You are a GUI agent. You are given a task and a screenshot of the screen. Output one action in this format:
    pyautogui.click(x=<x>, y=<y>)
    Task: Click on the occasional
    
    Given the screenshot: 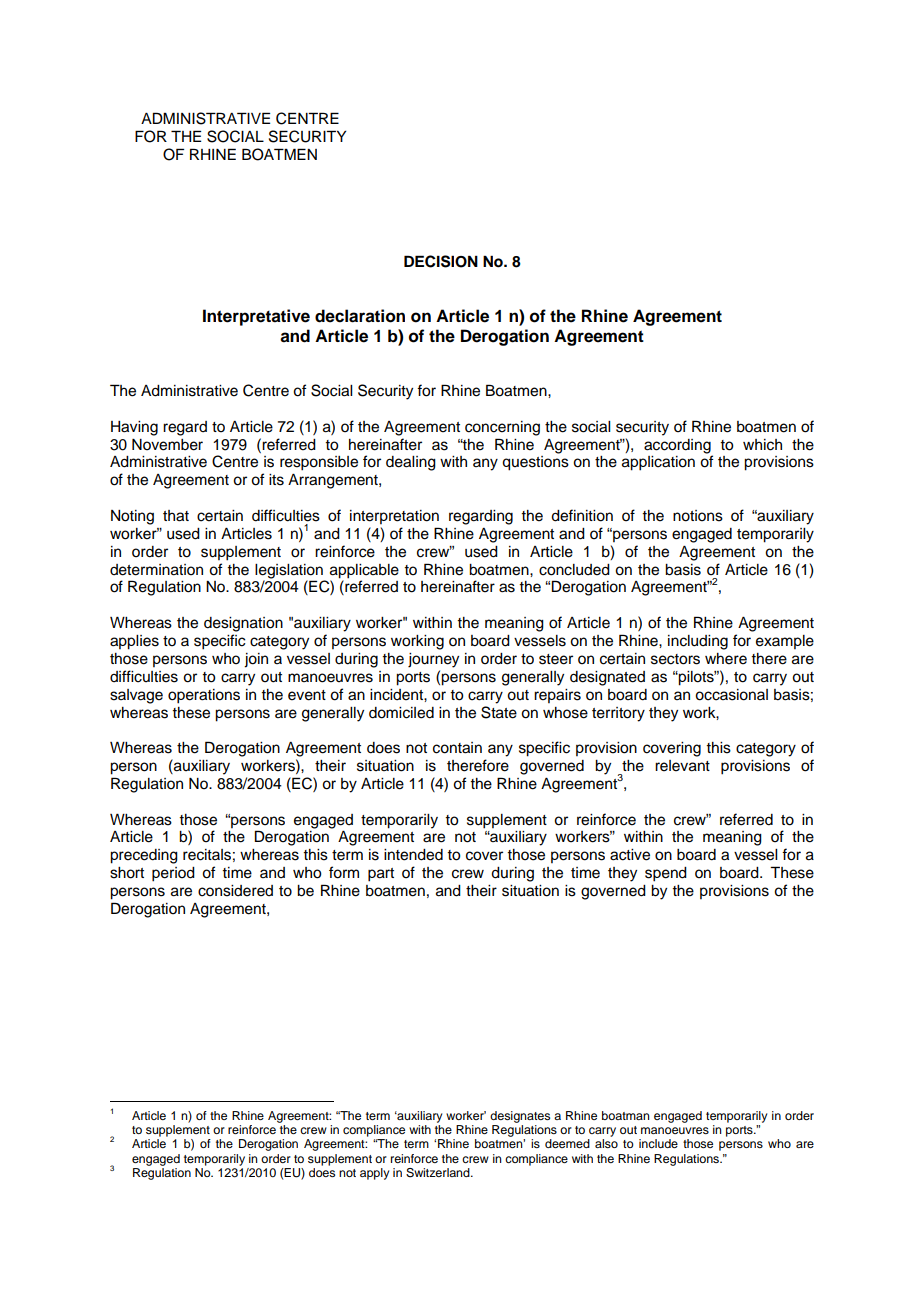 What is the action you would take?
    pyautogui.click(x=731, y=695)
